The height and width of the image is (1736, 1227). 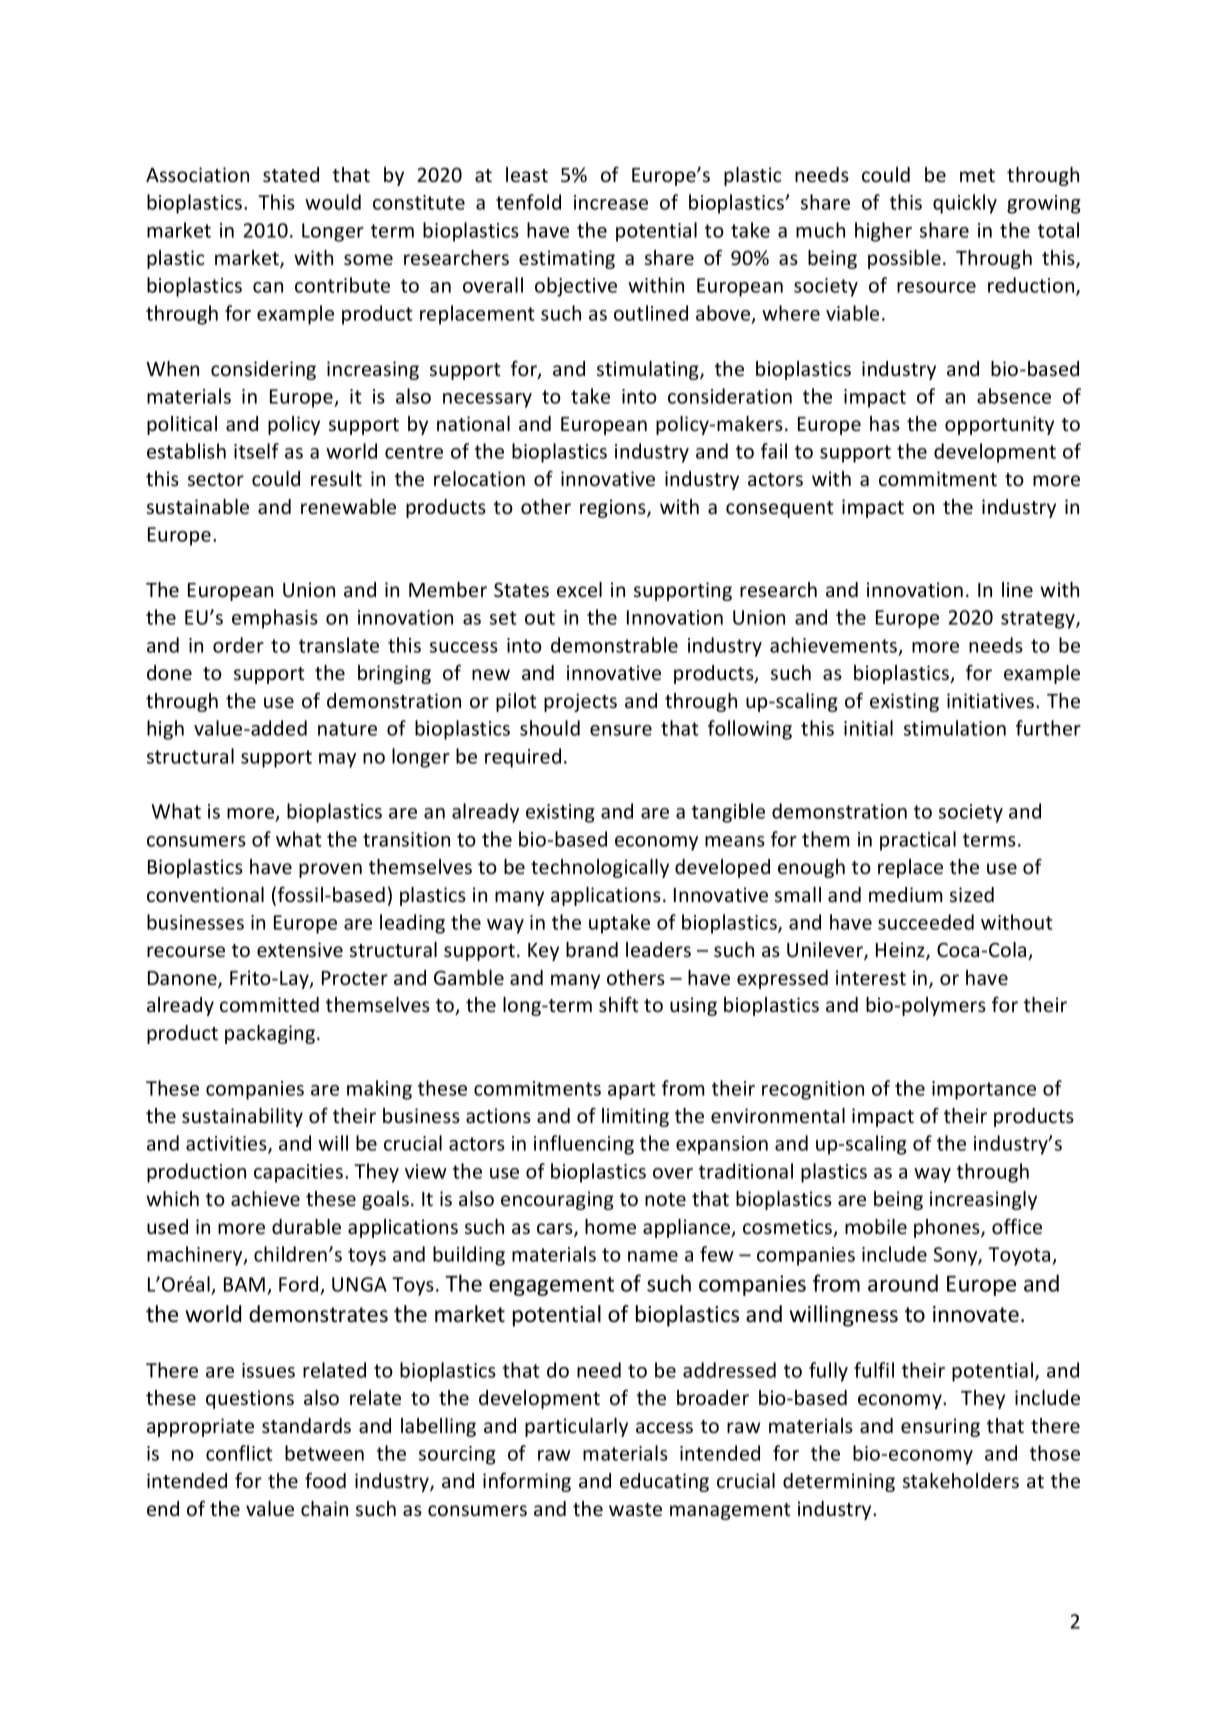 I want to click on nature, so click(x=347, y=729).
